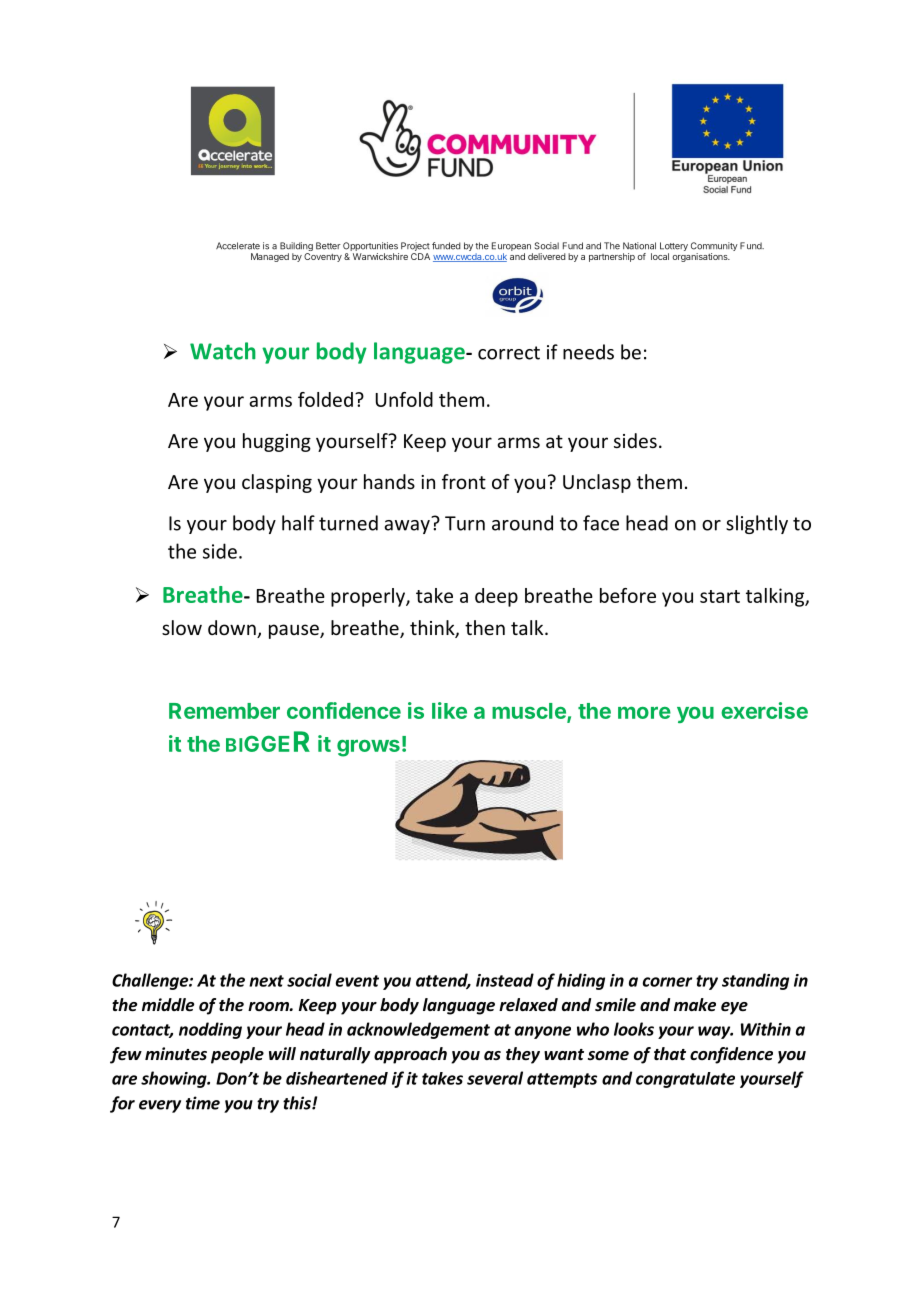 This screenshot has height=1308, width=924. I want to click on several, so click(495, 1078).
